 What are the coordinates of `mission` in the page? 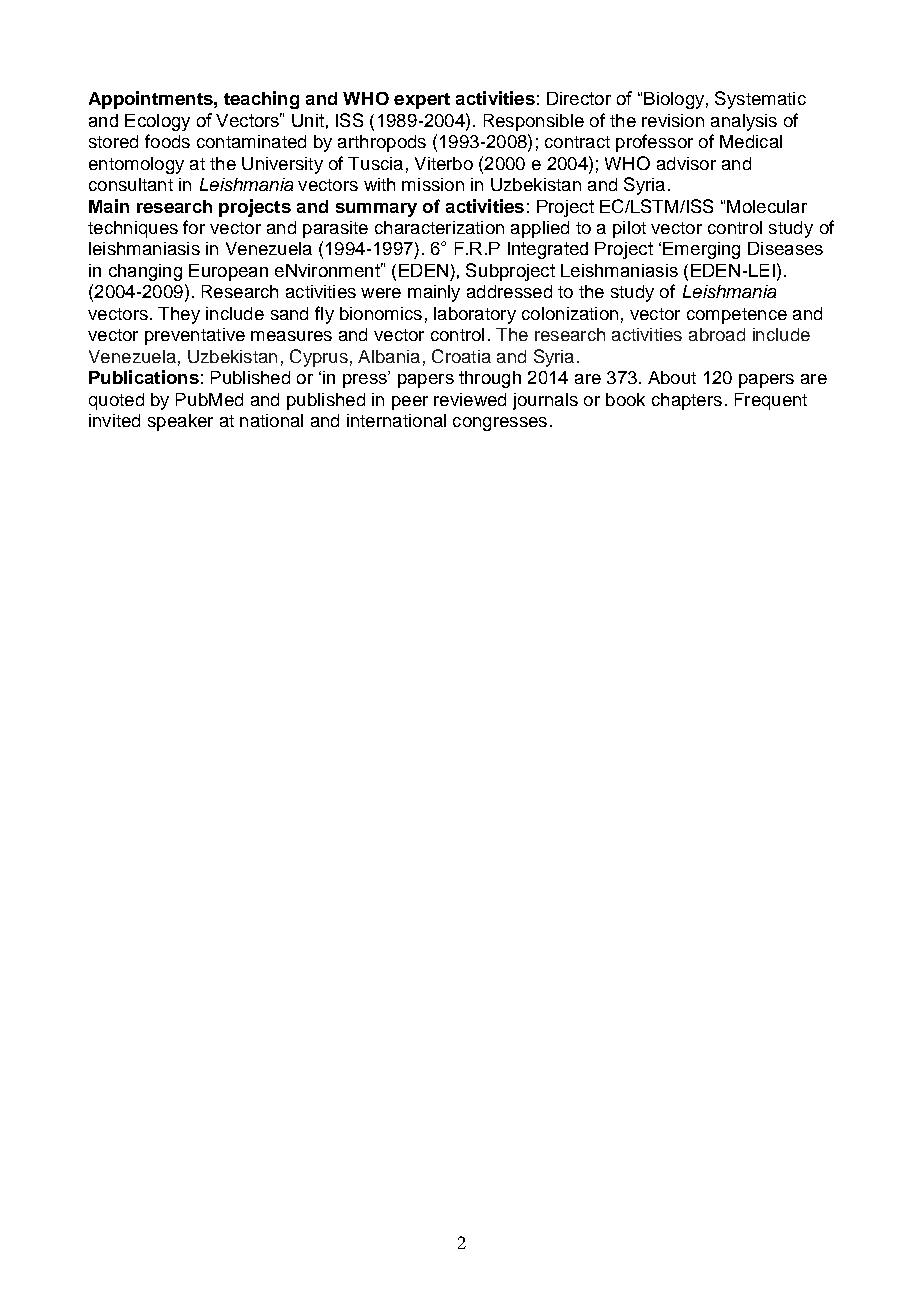 It's located at (433, 184).
